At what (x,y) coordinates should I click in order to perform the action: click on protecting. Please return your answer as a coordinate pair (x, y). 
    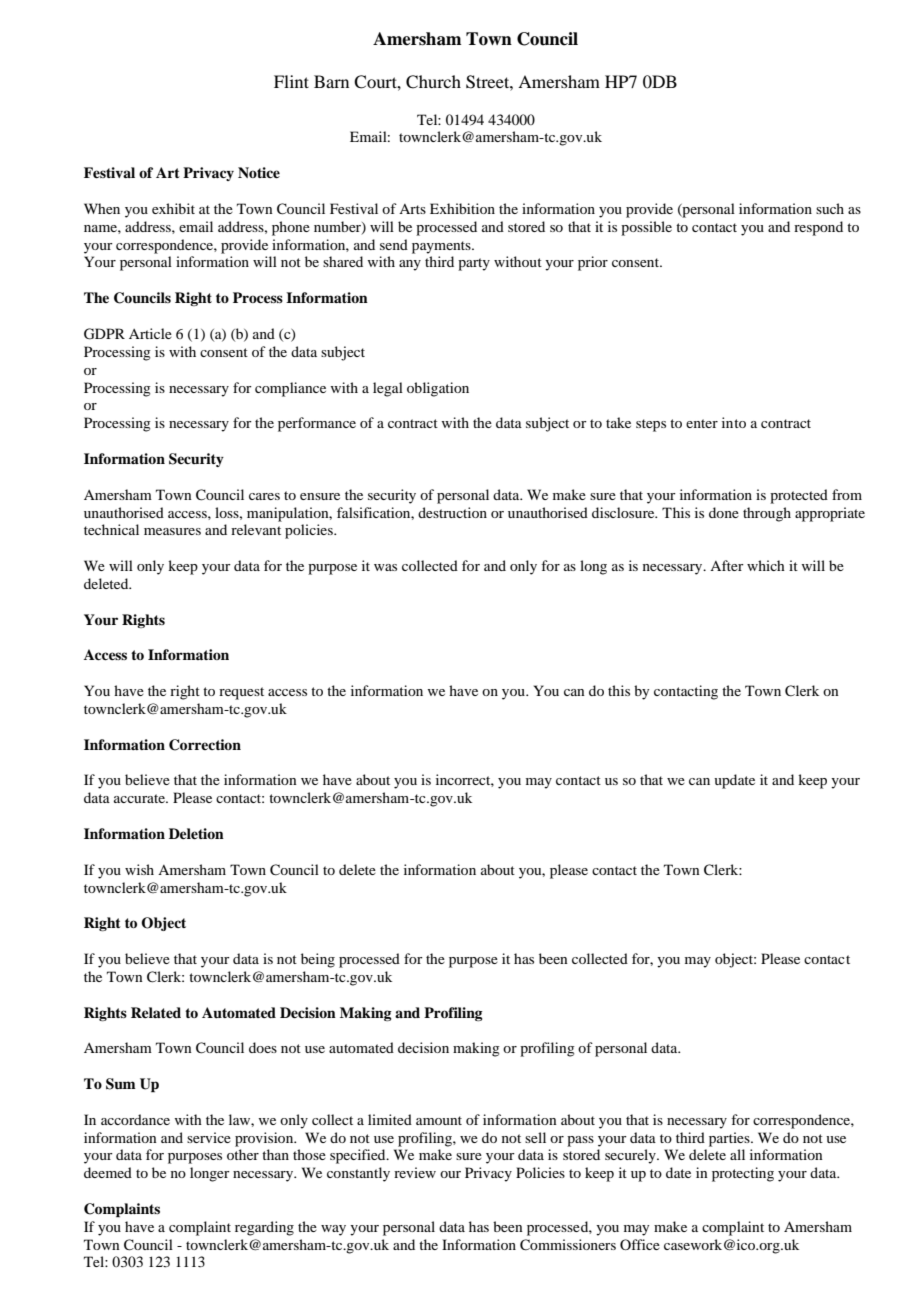
    Looking at the image, I should click on (743, 1174).
